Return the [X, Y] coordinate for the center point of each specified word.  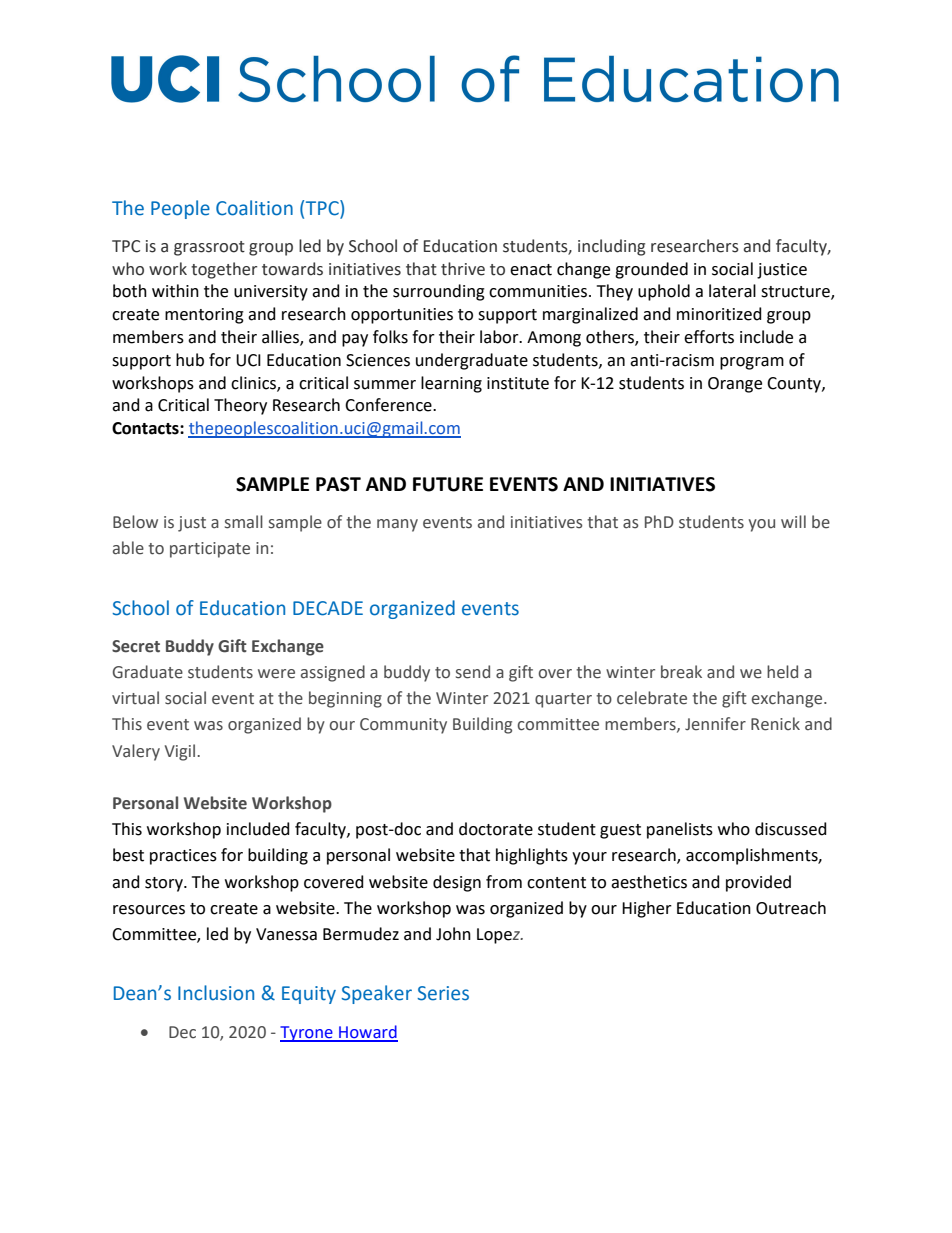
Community [403, 726]
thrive [463, 269]
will [793, 521]
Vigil [181, 752]
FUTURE [448, 484]
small [244, 522]
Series [443, 993]
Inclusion [216, 993]
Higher [647, 909]
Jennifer [715, 724]
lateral [732, 291]
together [224, 270]
